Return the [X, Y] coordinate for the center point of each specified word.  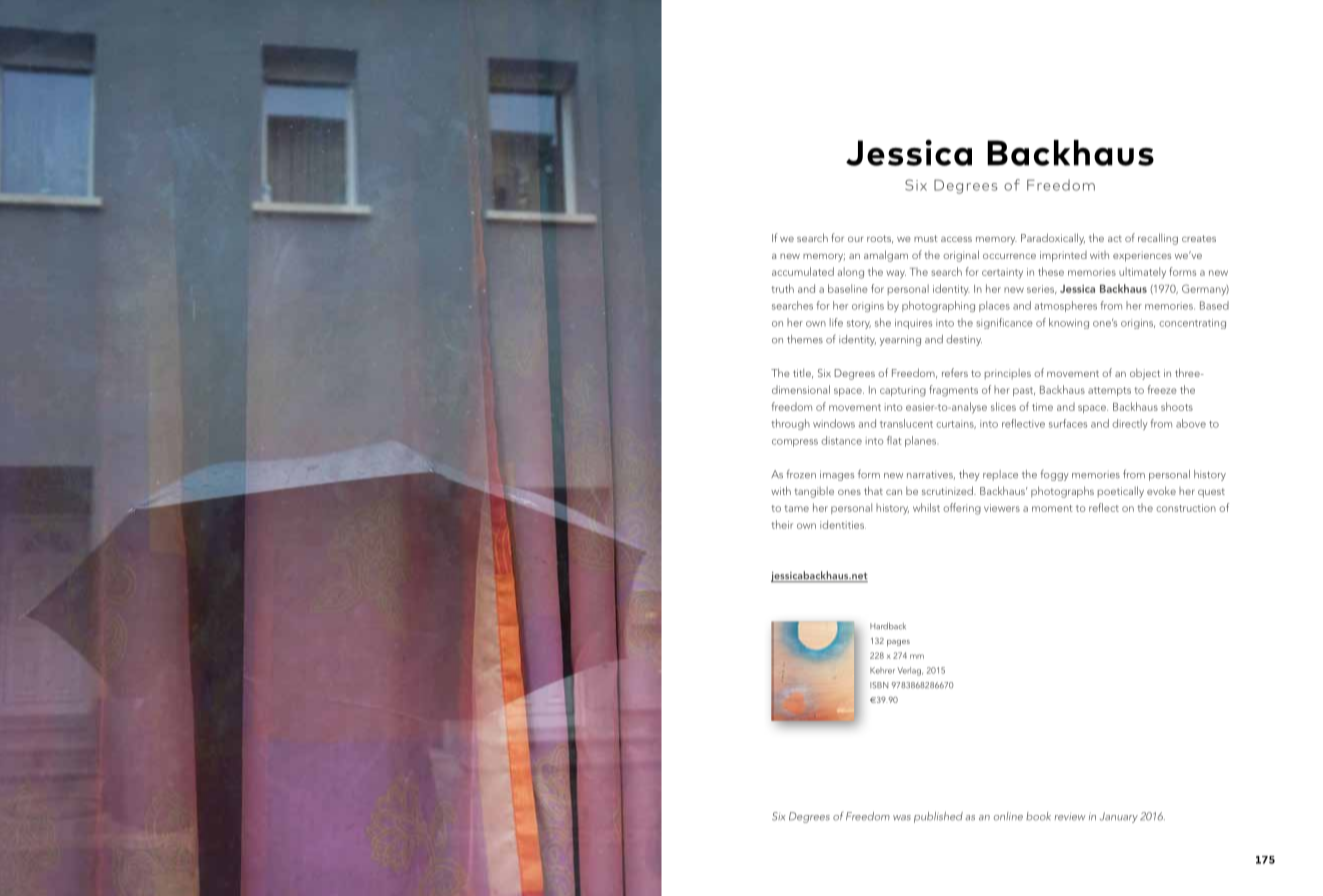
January [1119, 817]
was [902, 818]
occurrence [1009, 256]
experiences [1142, 256]
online [1008, 816]
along [850, 273]
